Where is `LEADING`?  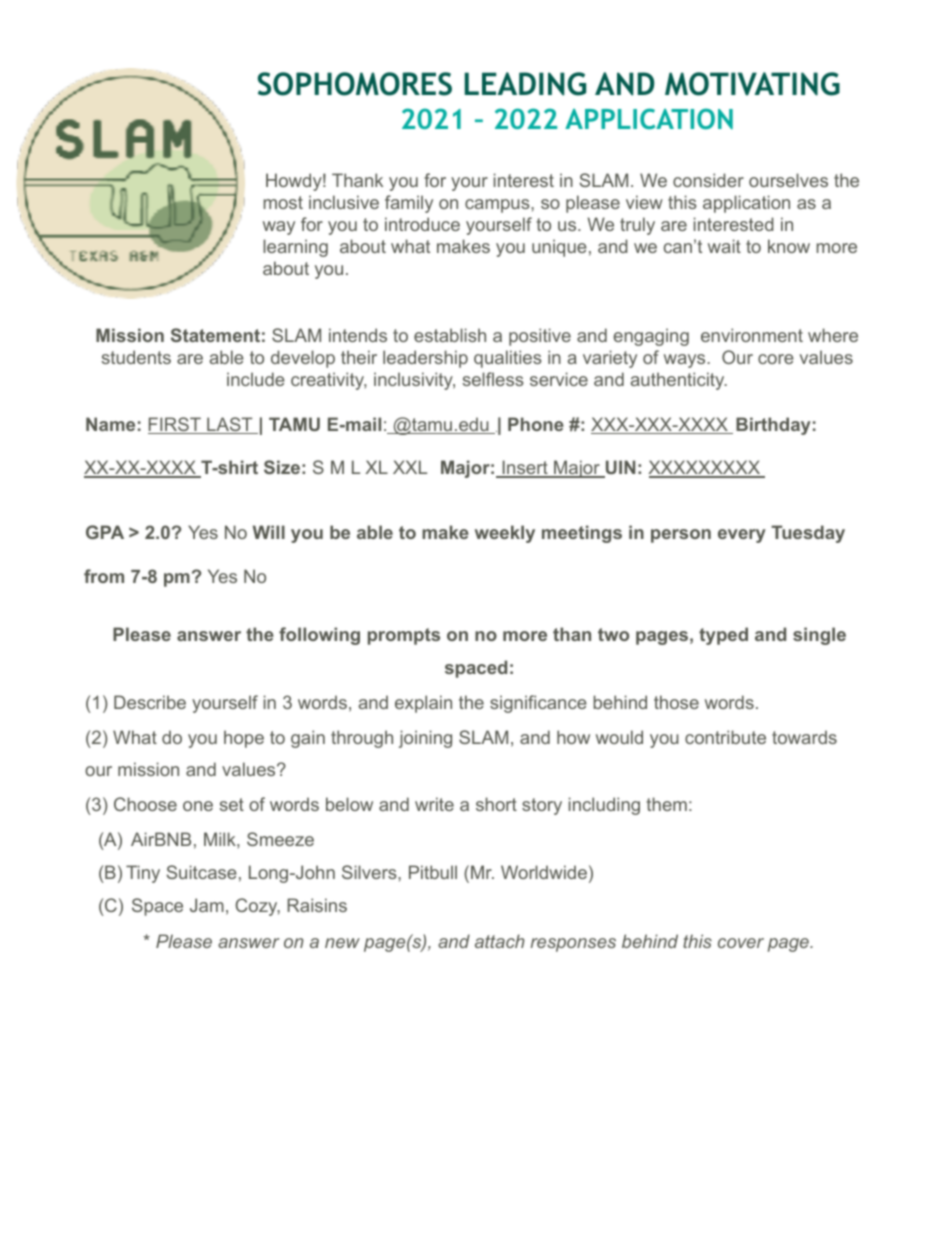 LEADING is located at coordinates (525, 84).
